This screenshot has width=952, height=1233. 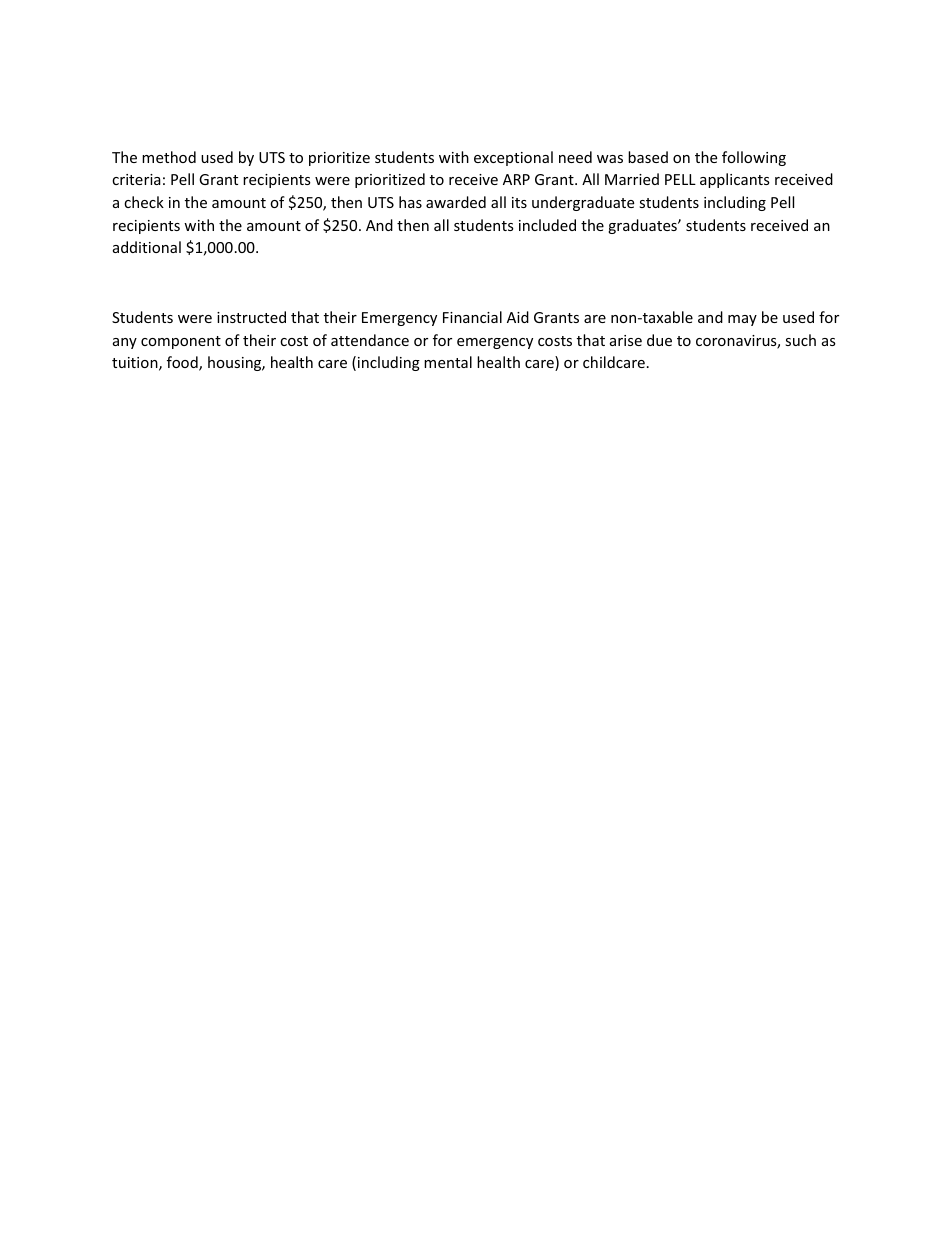 I want to click on following, so click(x=754, y=158).
